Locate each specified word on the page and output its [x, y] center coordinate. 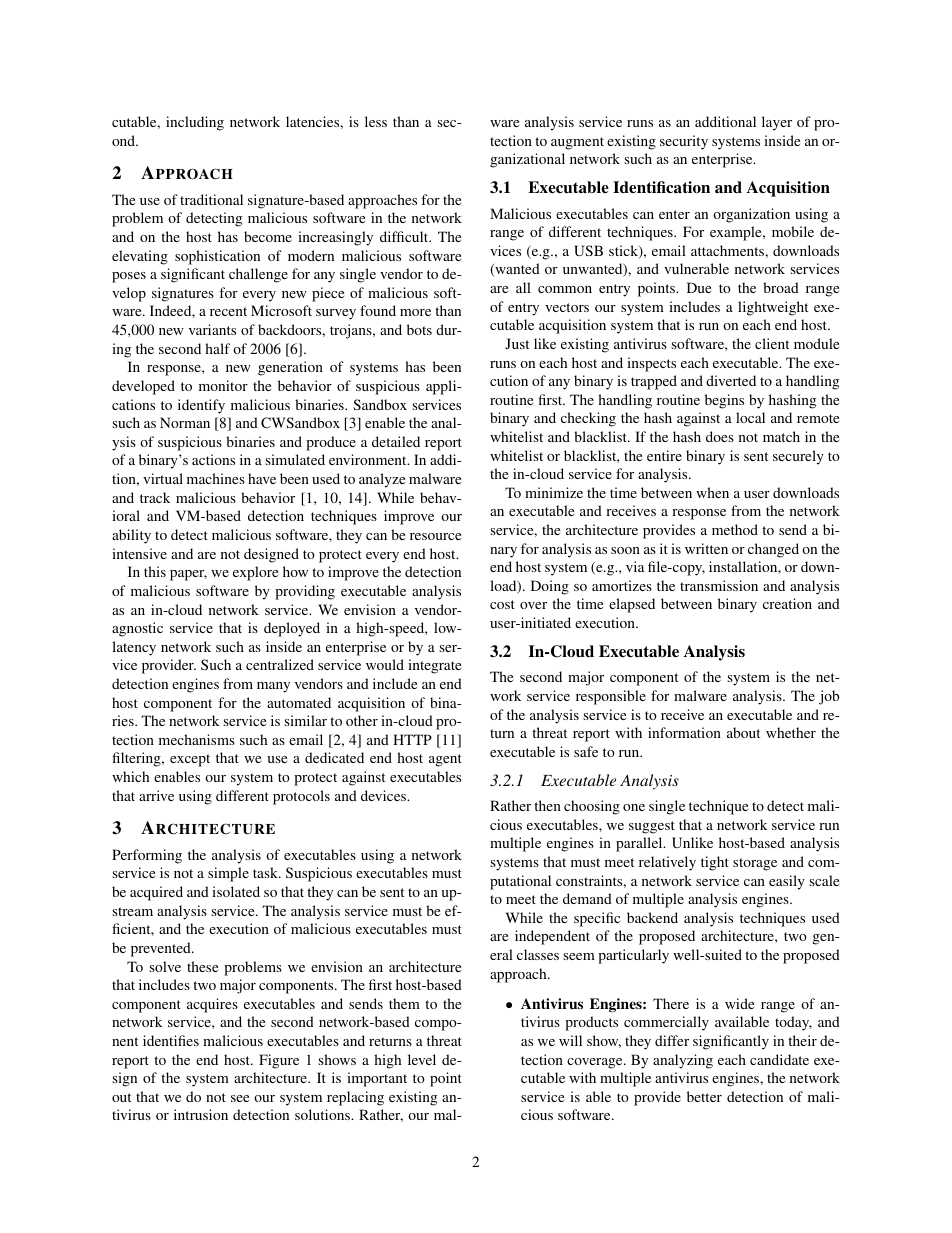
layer [777, 123]
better [704, 1096]
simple [228, 874]
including [195, 123]
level [422, 1059]
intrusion [201, 1114]
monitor [223, 385]
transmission [719, 585]
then [547, 805]
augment [577, 143]
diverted [731, 380]
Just [517, 343]
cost [502, 604]
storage [755, 864]
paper [188, 575]
